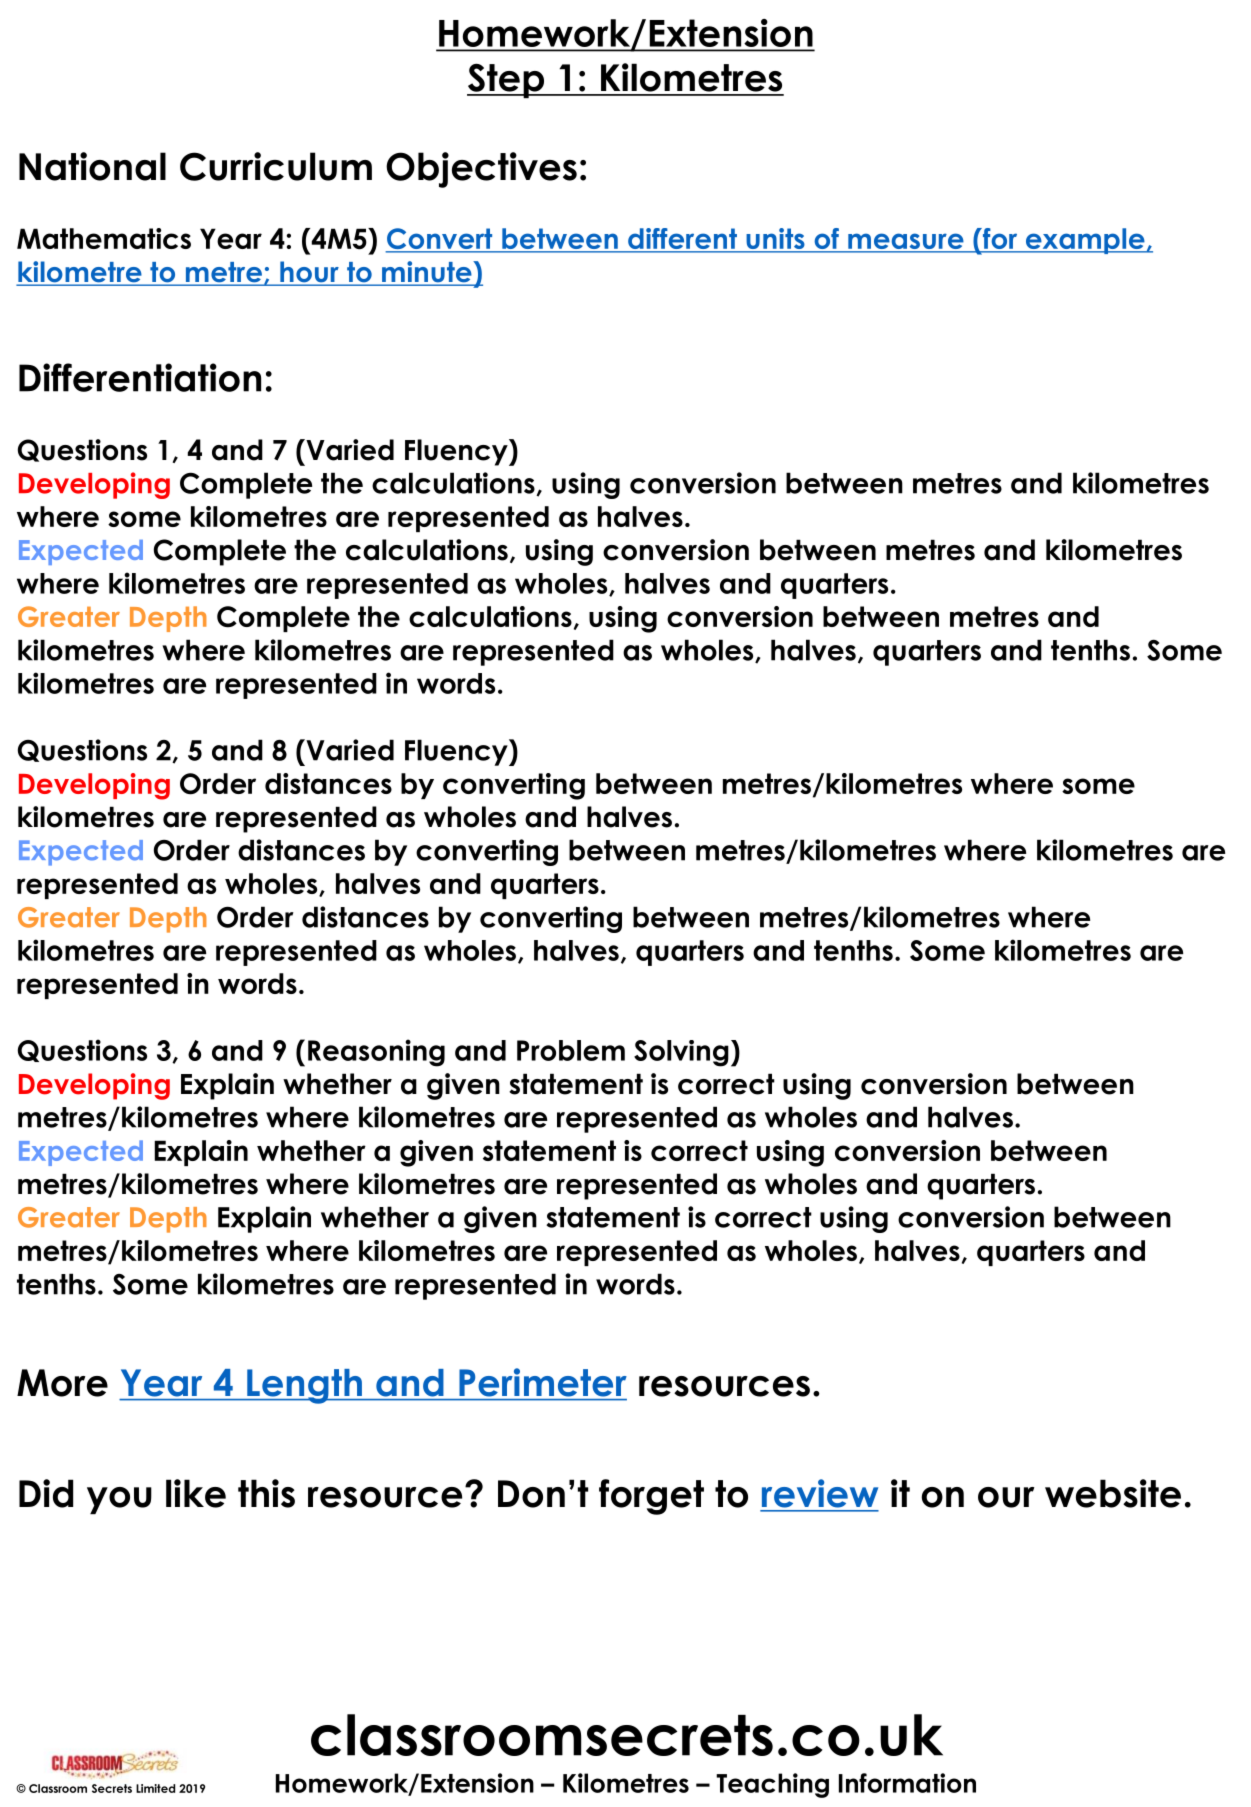 The image size is (1251, 1807). Describe the element at coordinates (309, 273) in the screenshot. I see `hour` at that location.
